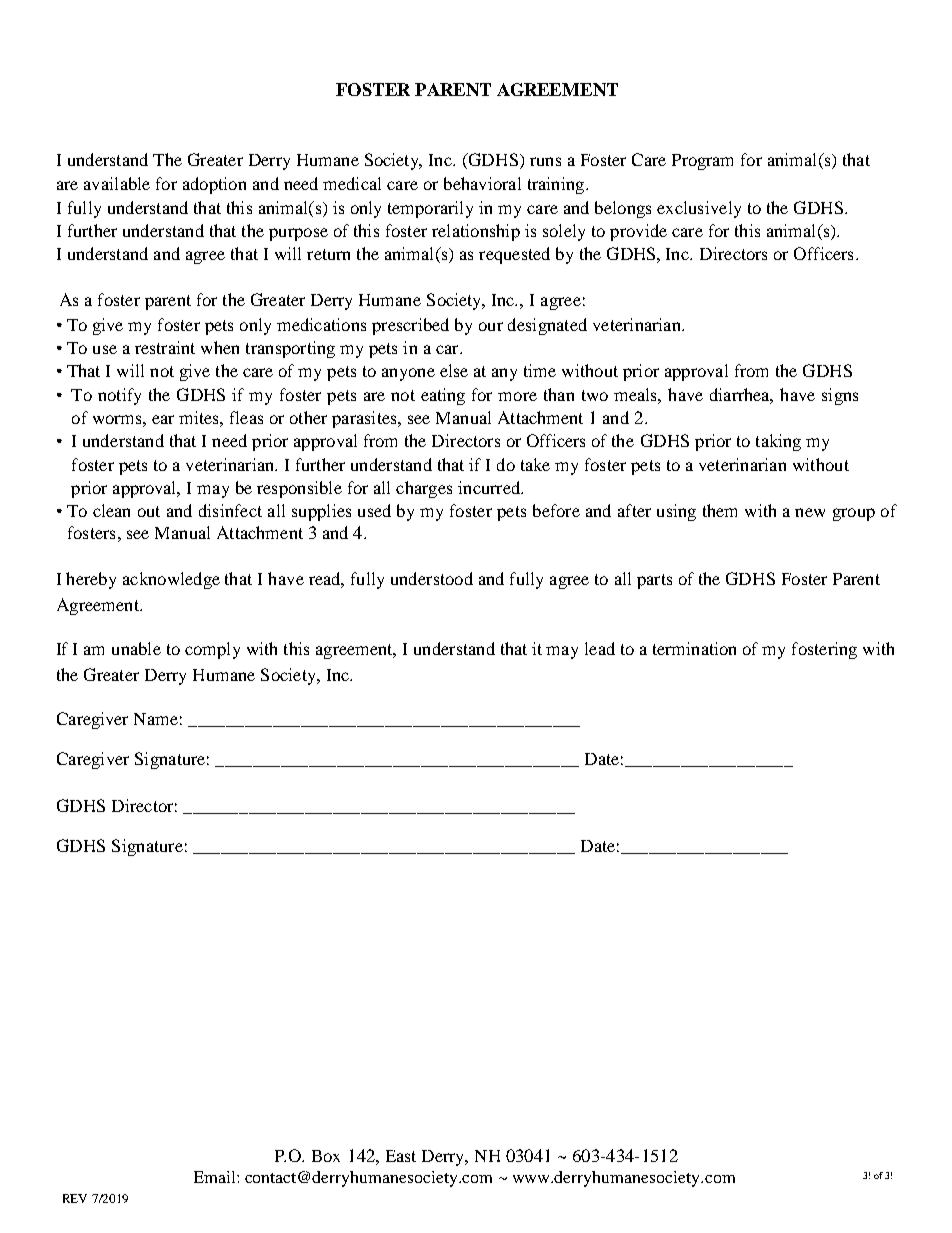 The width and height of the page is (952, 1233). Describe the element at coordinates (214, 185) in the page. I see `adoption` at that location.
